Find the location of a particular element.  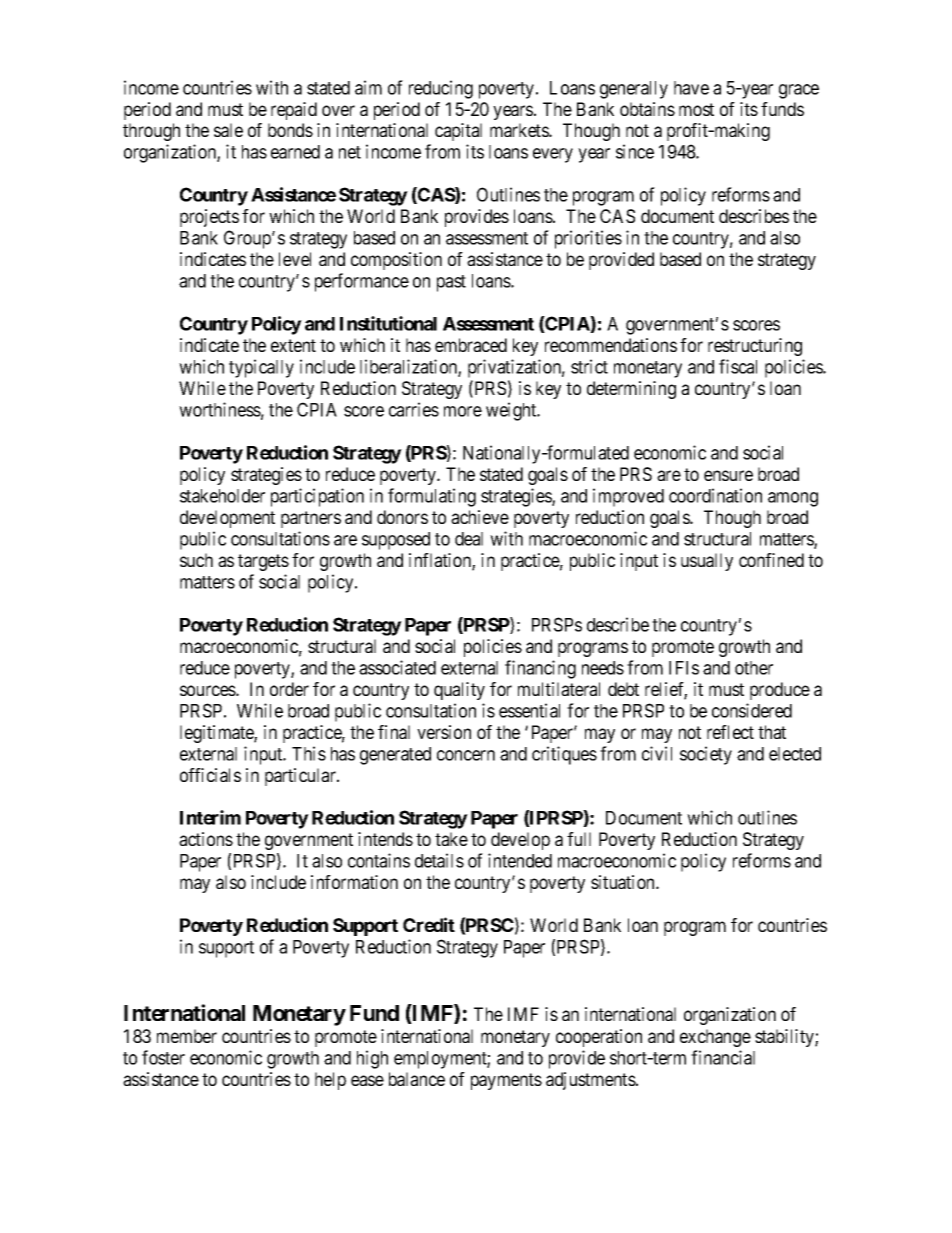

more is located at coordinates (463, 411).
